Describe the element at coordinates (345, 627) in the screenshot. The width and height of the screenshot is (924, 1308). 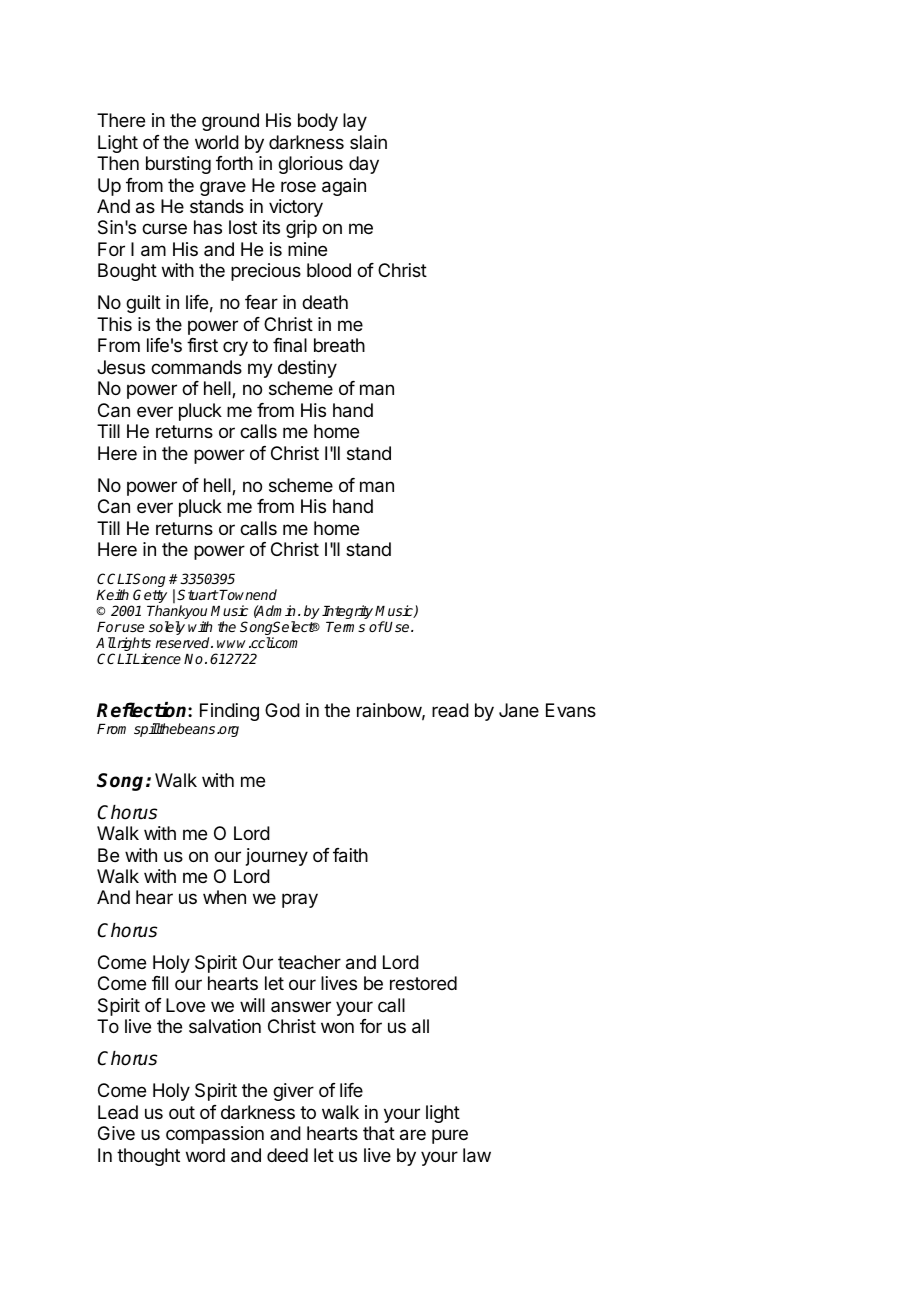
I see `Terms` at that location.
